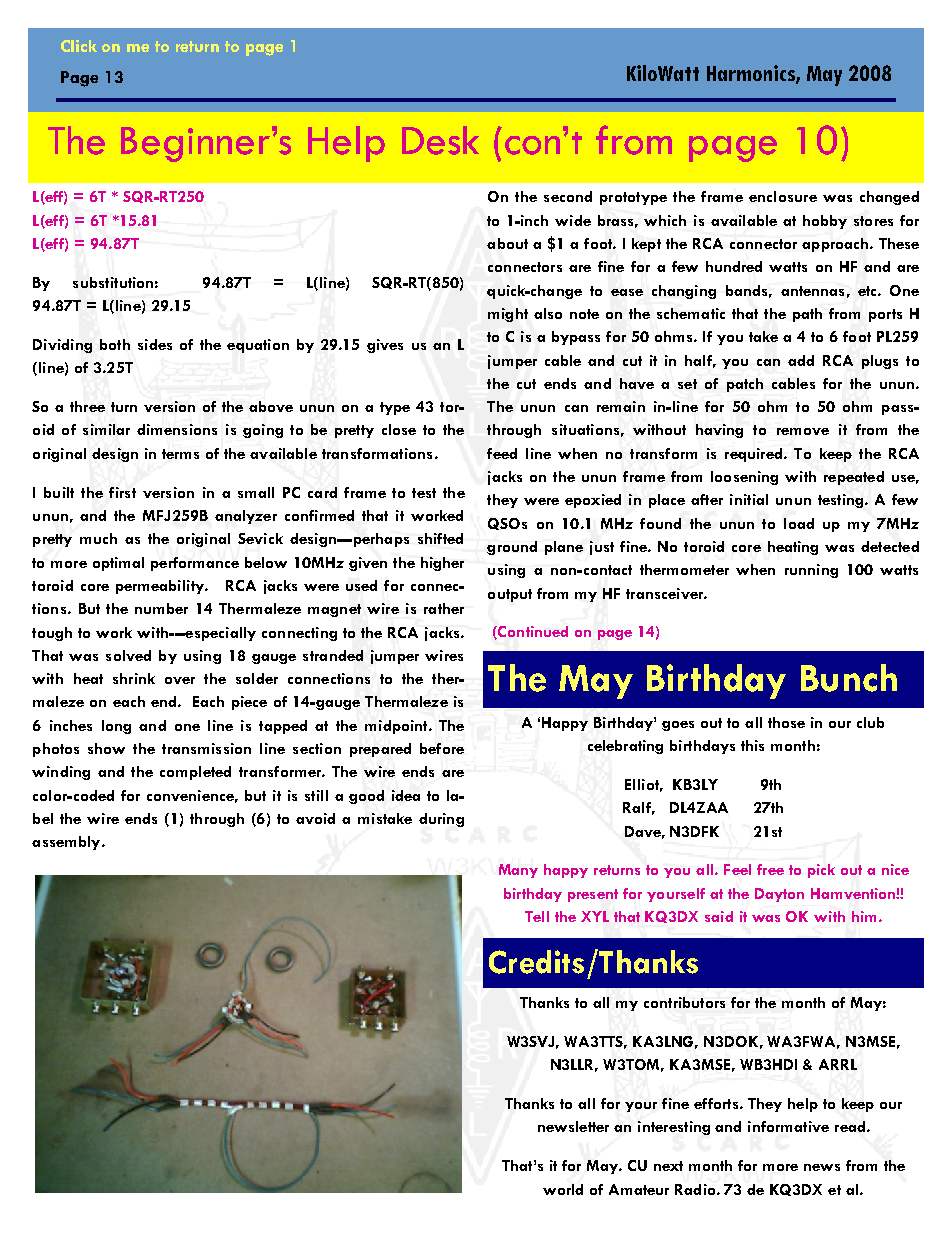  I want to click on enclosure, so click(783, 196).
